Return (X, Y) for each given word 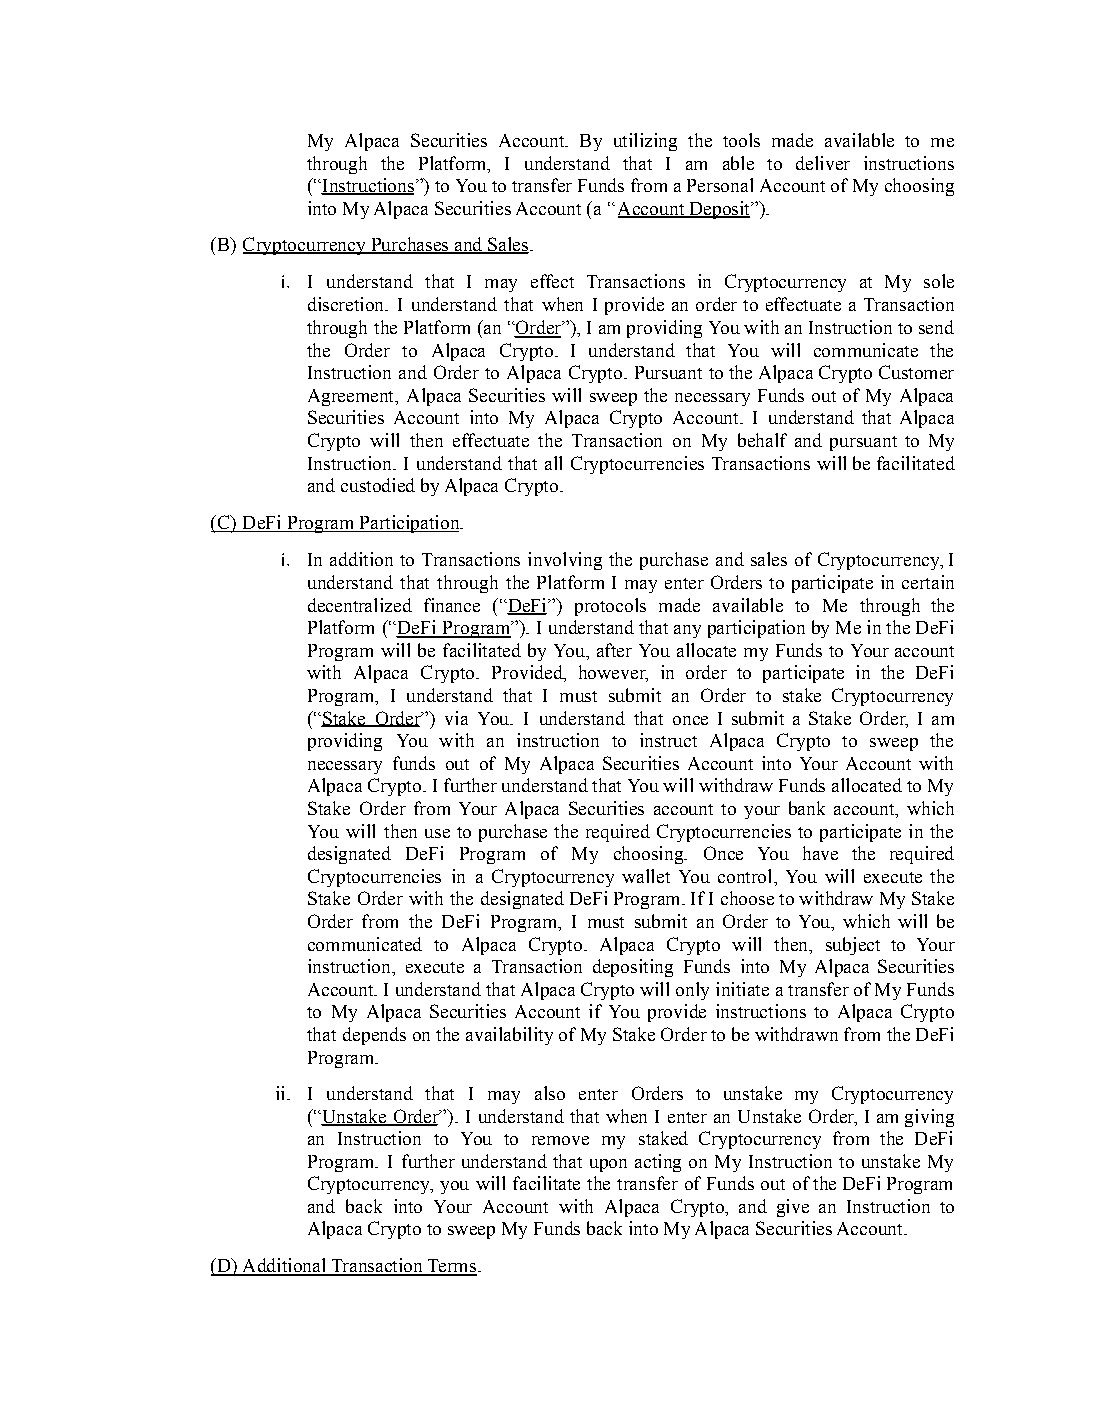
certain (928, 582)
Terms (451, 1267)
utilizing (645, 142)
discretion (347, 304)
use (437, 833)
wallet (646, 876)
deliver (823, 163)
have (820, 853)
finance (452, 605)
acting (658, 1163)
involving (565, 561)
